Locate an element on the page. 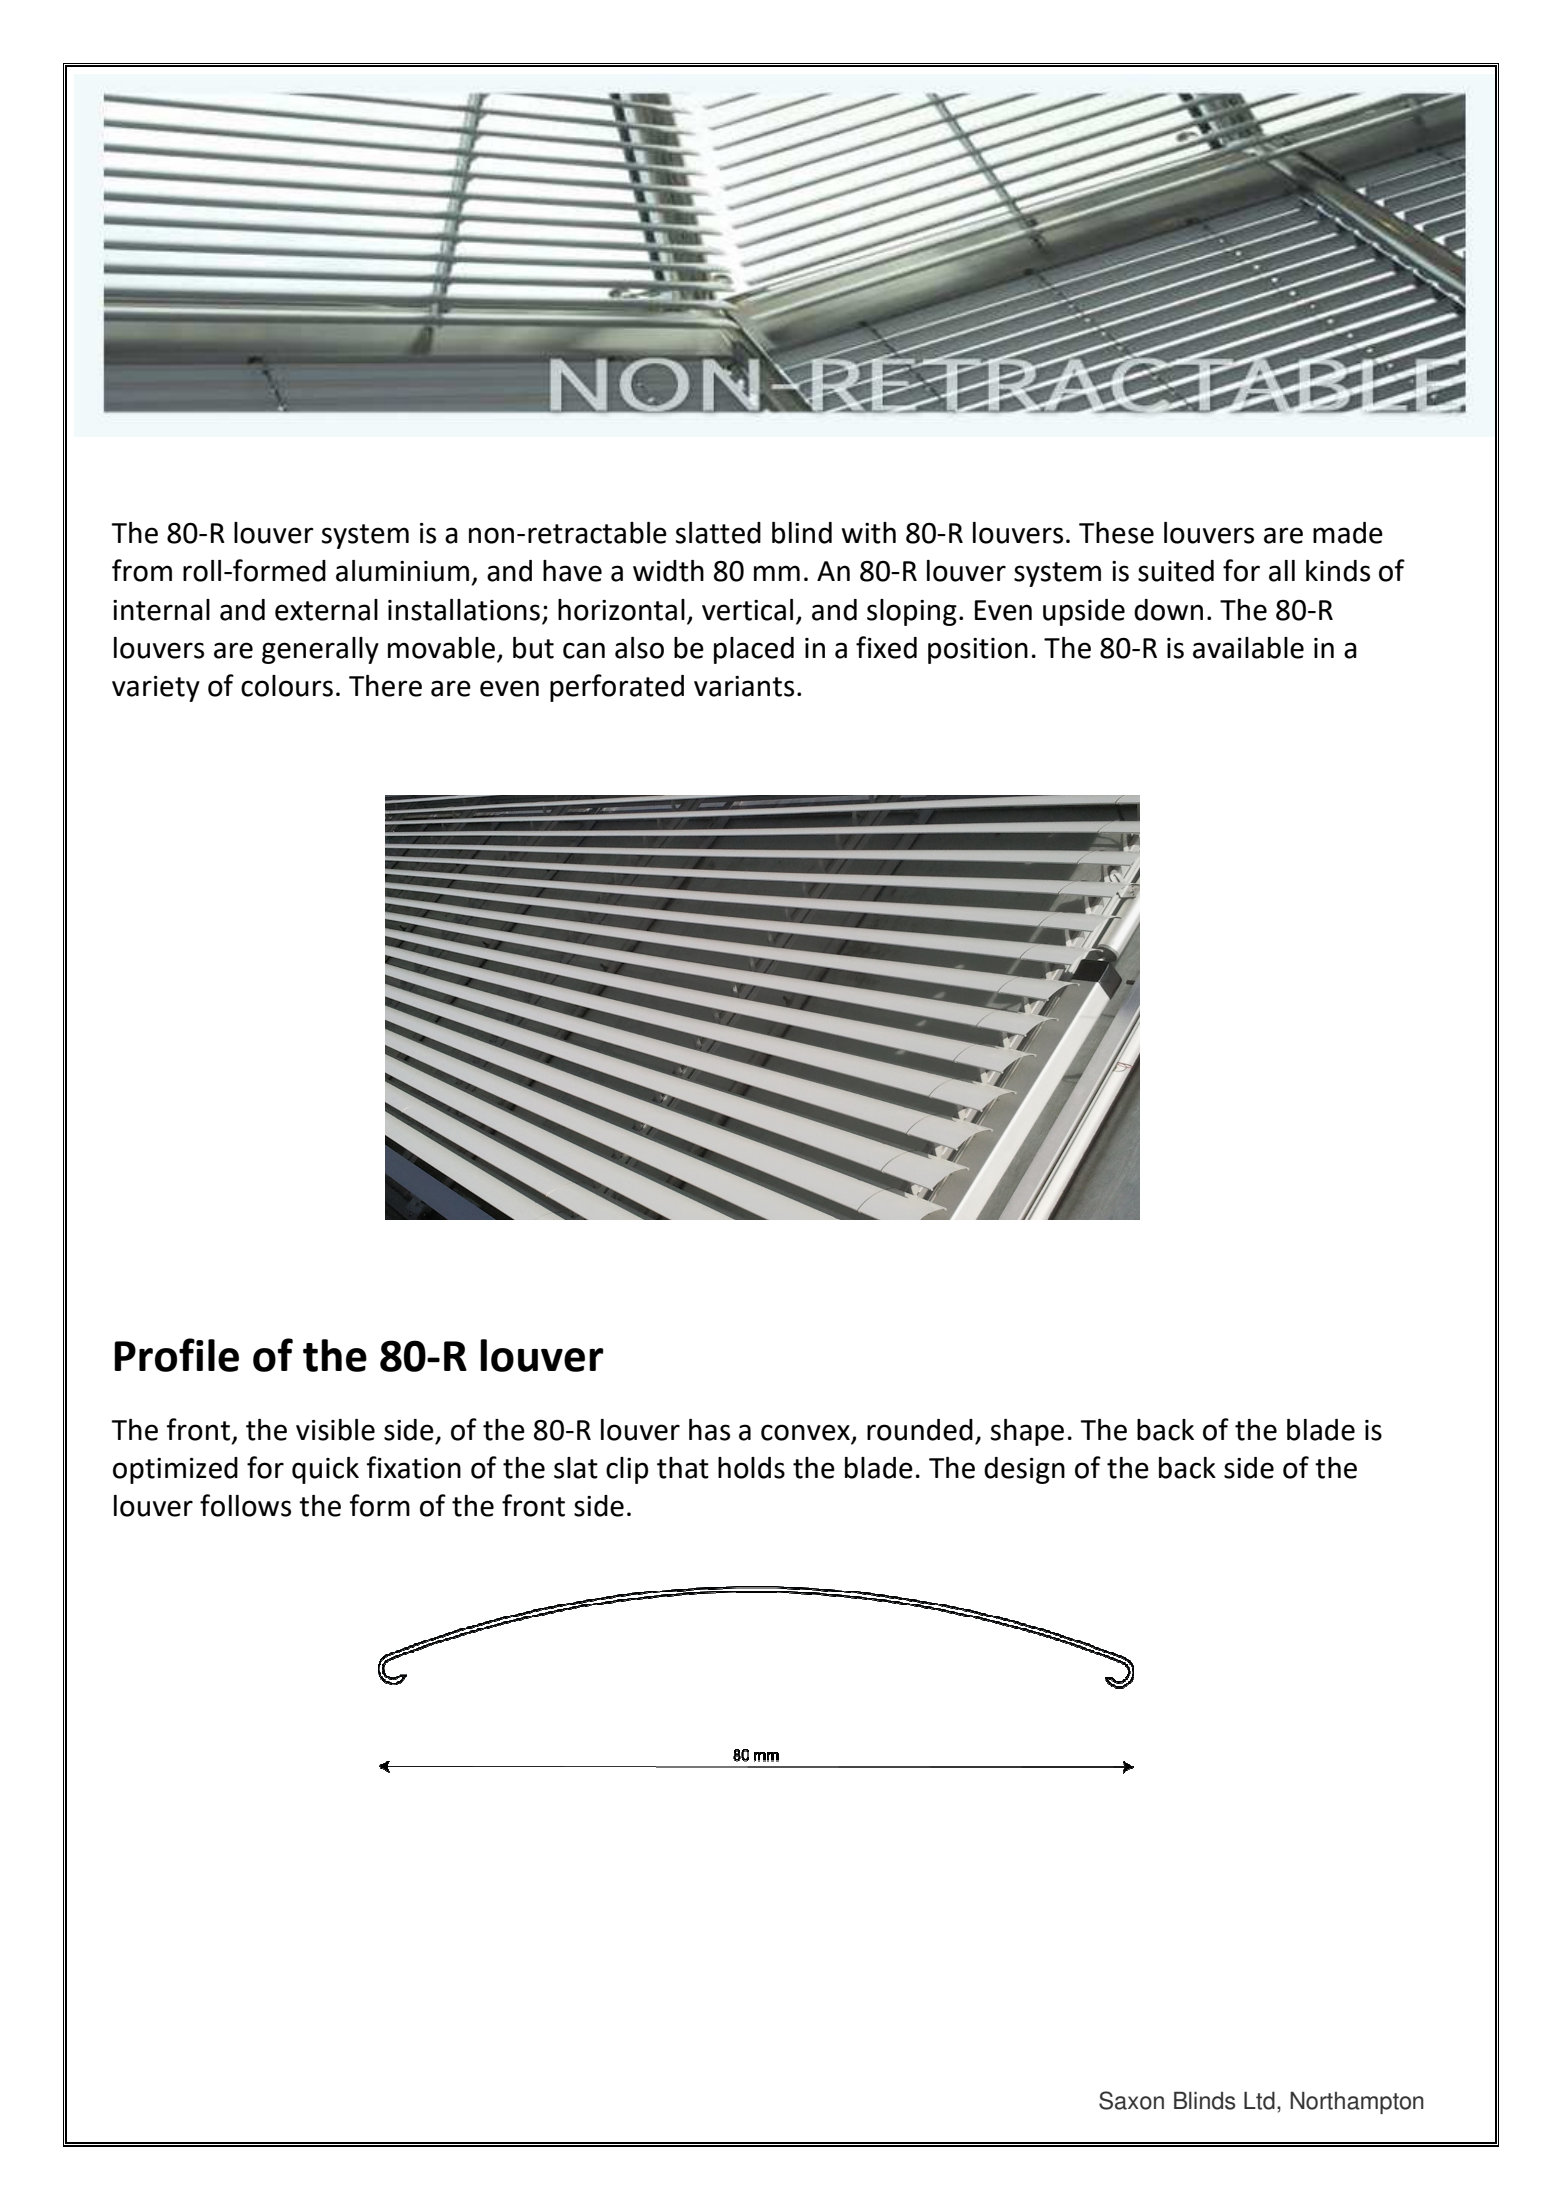  Northampton is located at coordinates (1357, 2103).
